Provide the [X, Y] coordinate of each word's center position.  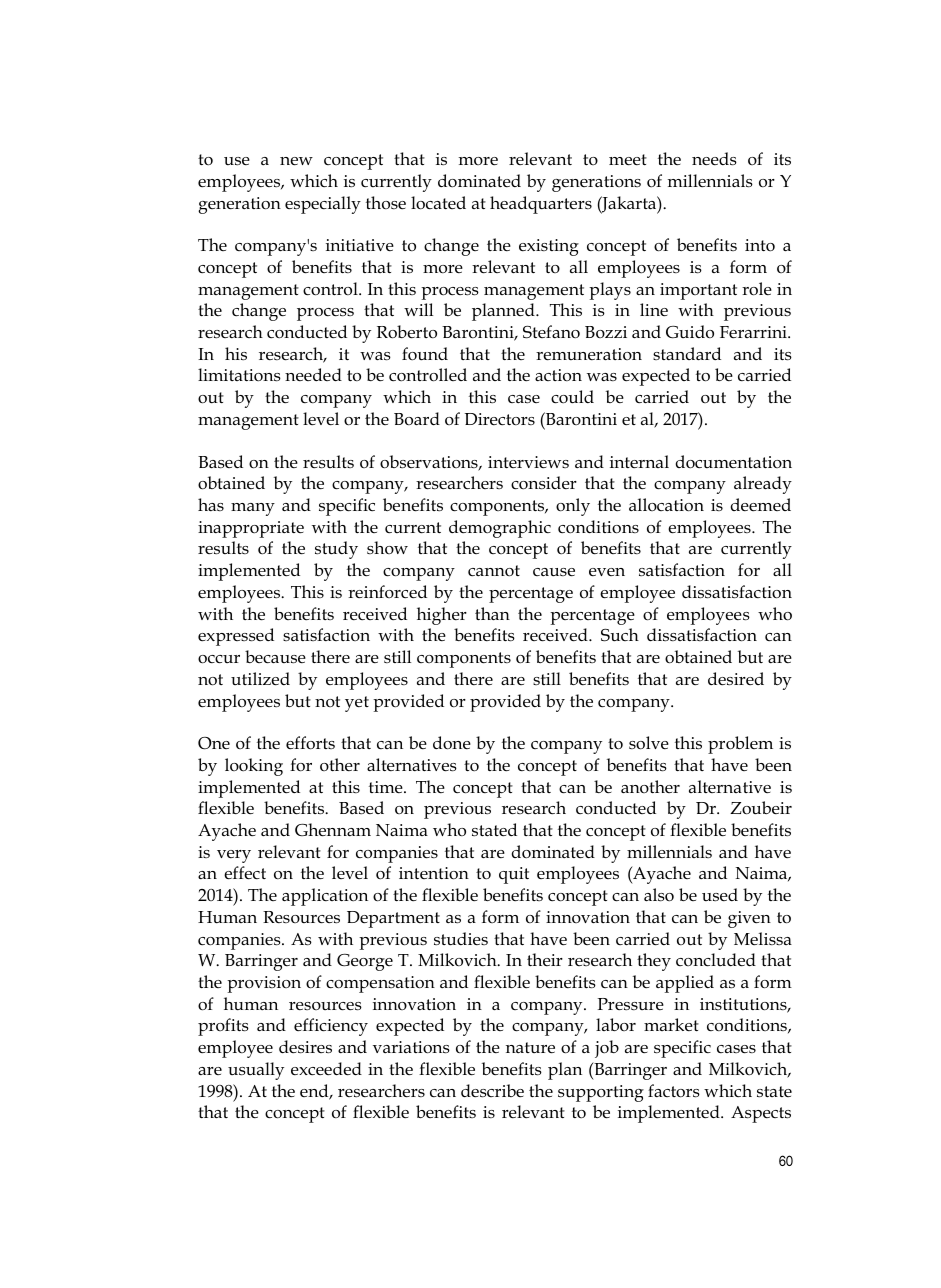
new [296, 161]
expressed [236, 637]
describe [492, 1091]
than [492, 613]
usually [256, 1071]
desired [736, 678]
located [438, 203]
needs [714, 159]
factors [674, 1091]
